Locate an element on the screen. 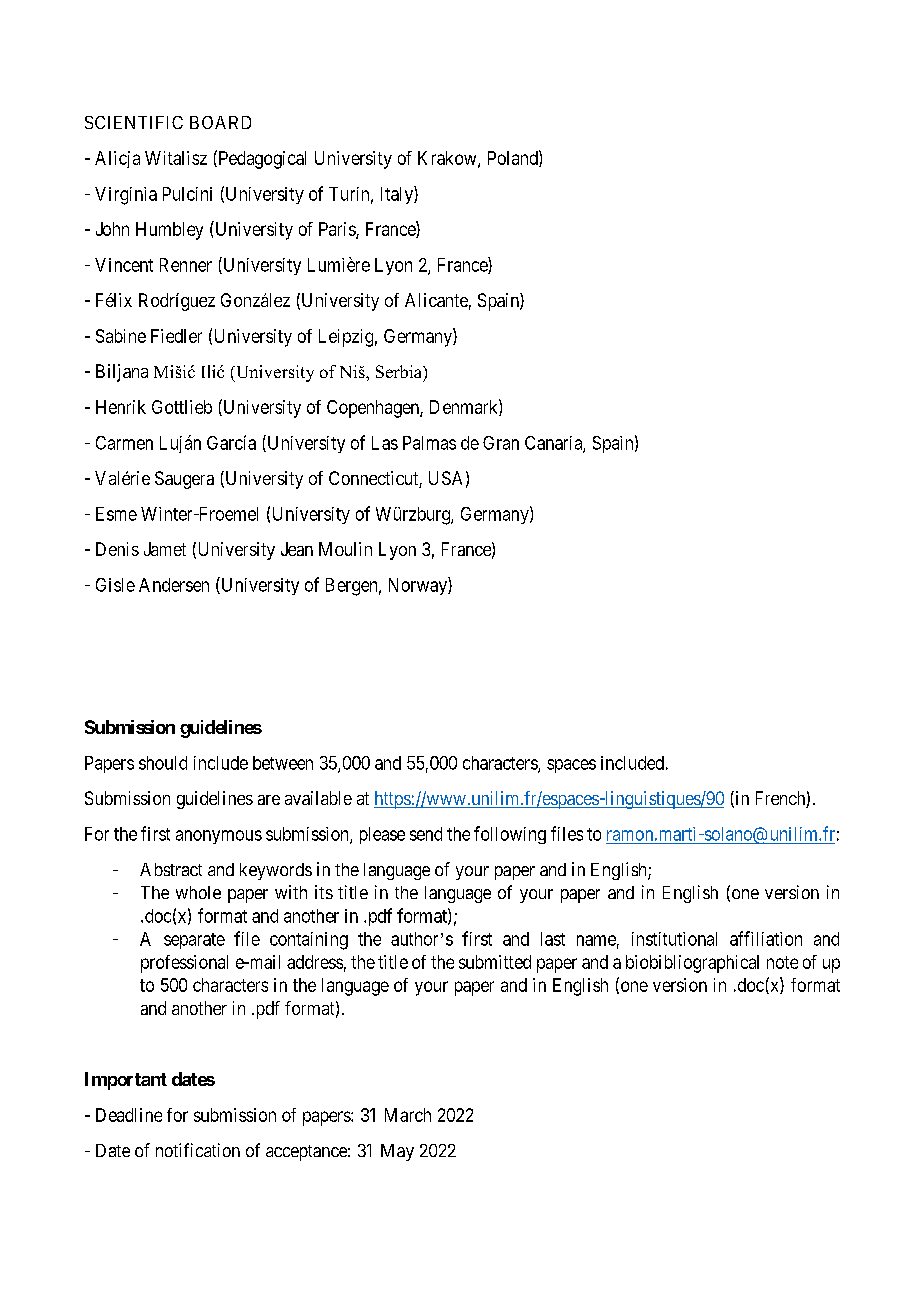 The image size is (924, 1308). March is located at coordinates (408, 1115).
